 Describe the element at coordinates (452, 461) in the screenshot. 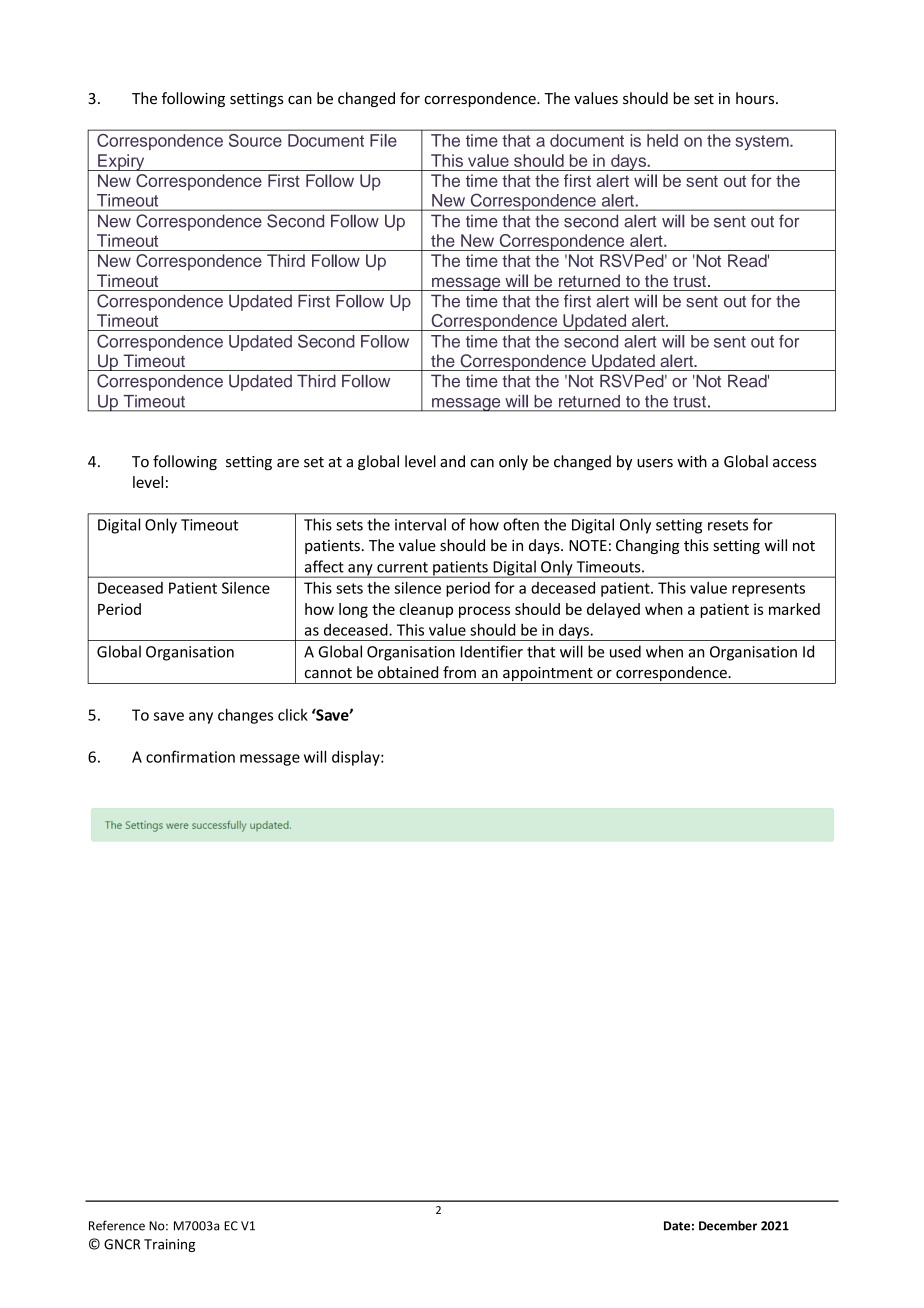

I see `and` at that location.
